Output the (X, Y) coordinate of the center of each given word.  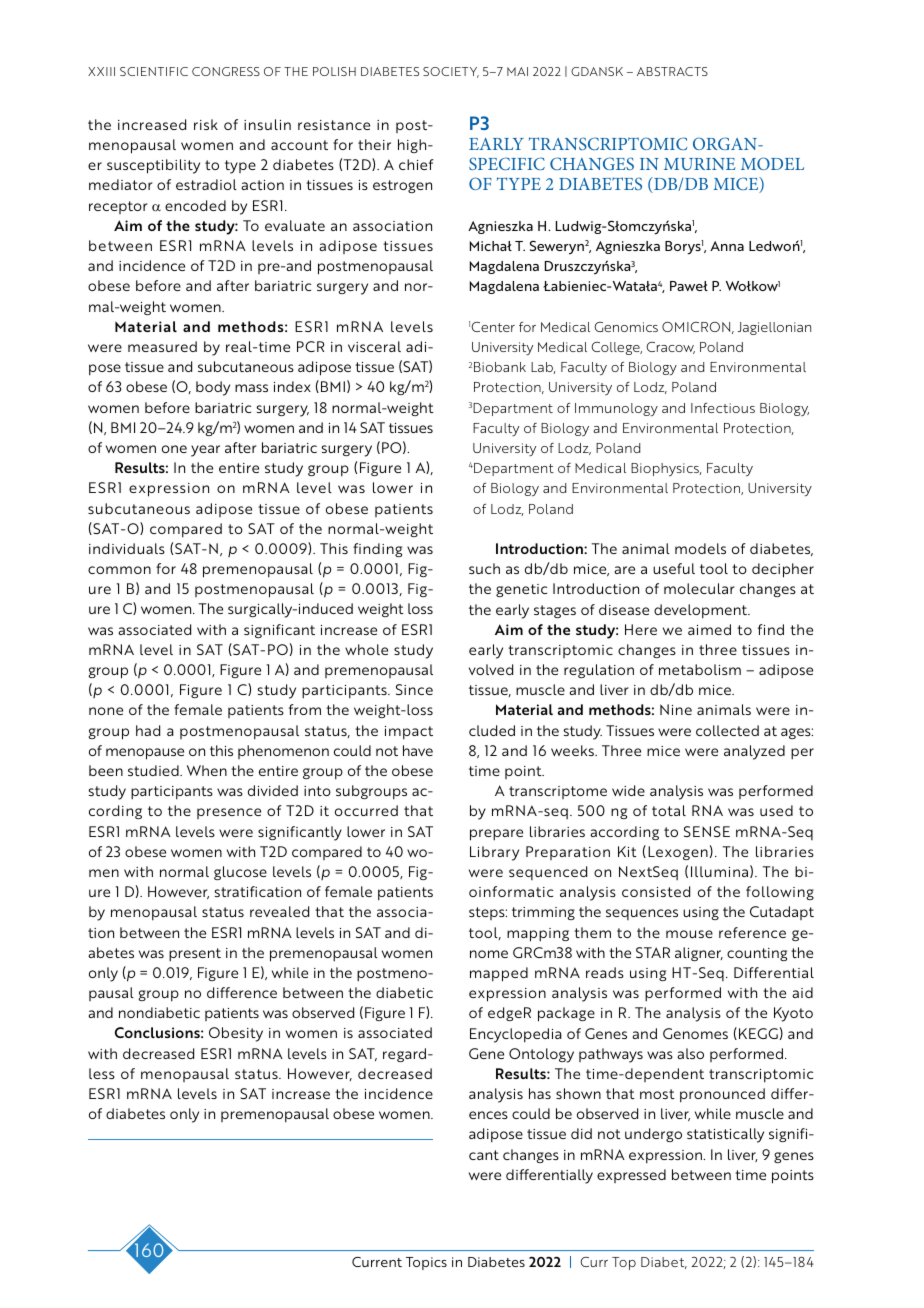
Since (414, 689)
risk (206, 124)
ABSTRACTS (672, 71)
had (148, 730)
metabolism (700, 669)
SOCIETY (451, 72)
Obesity (236, 1034)
